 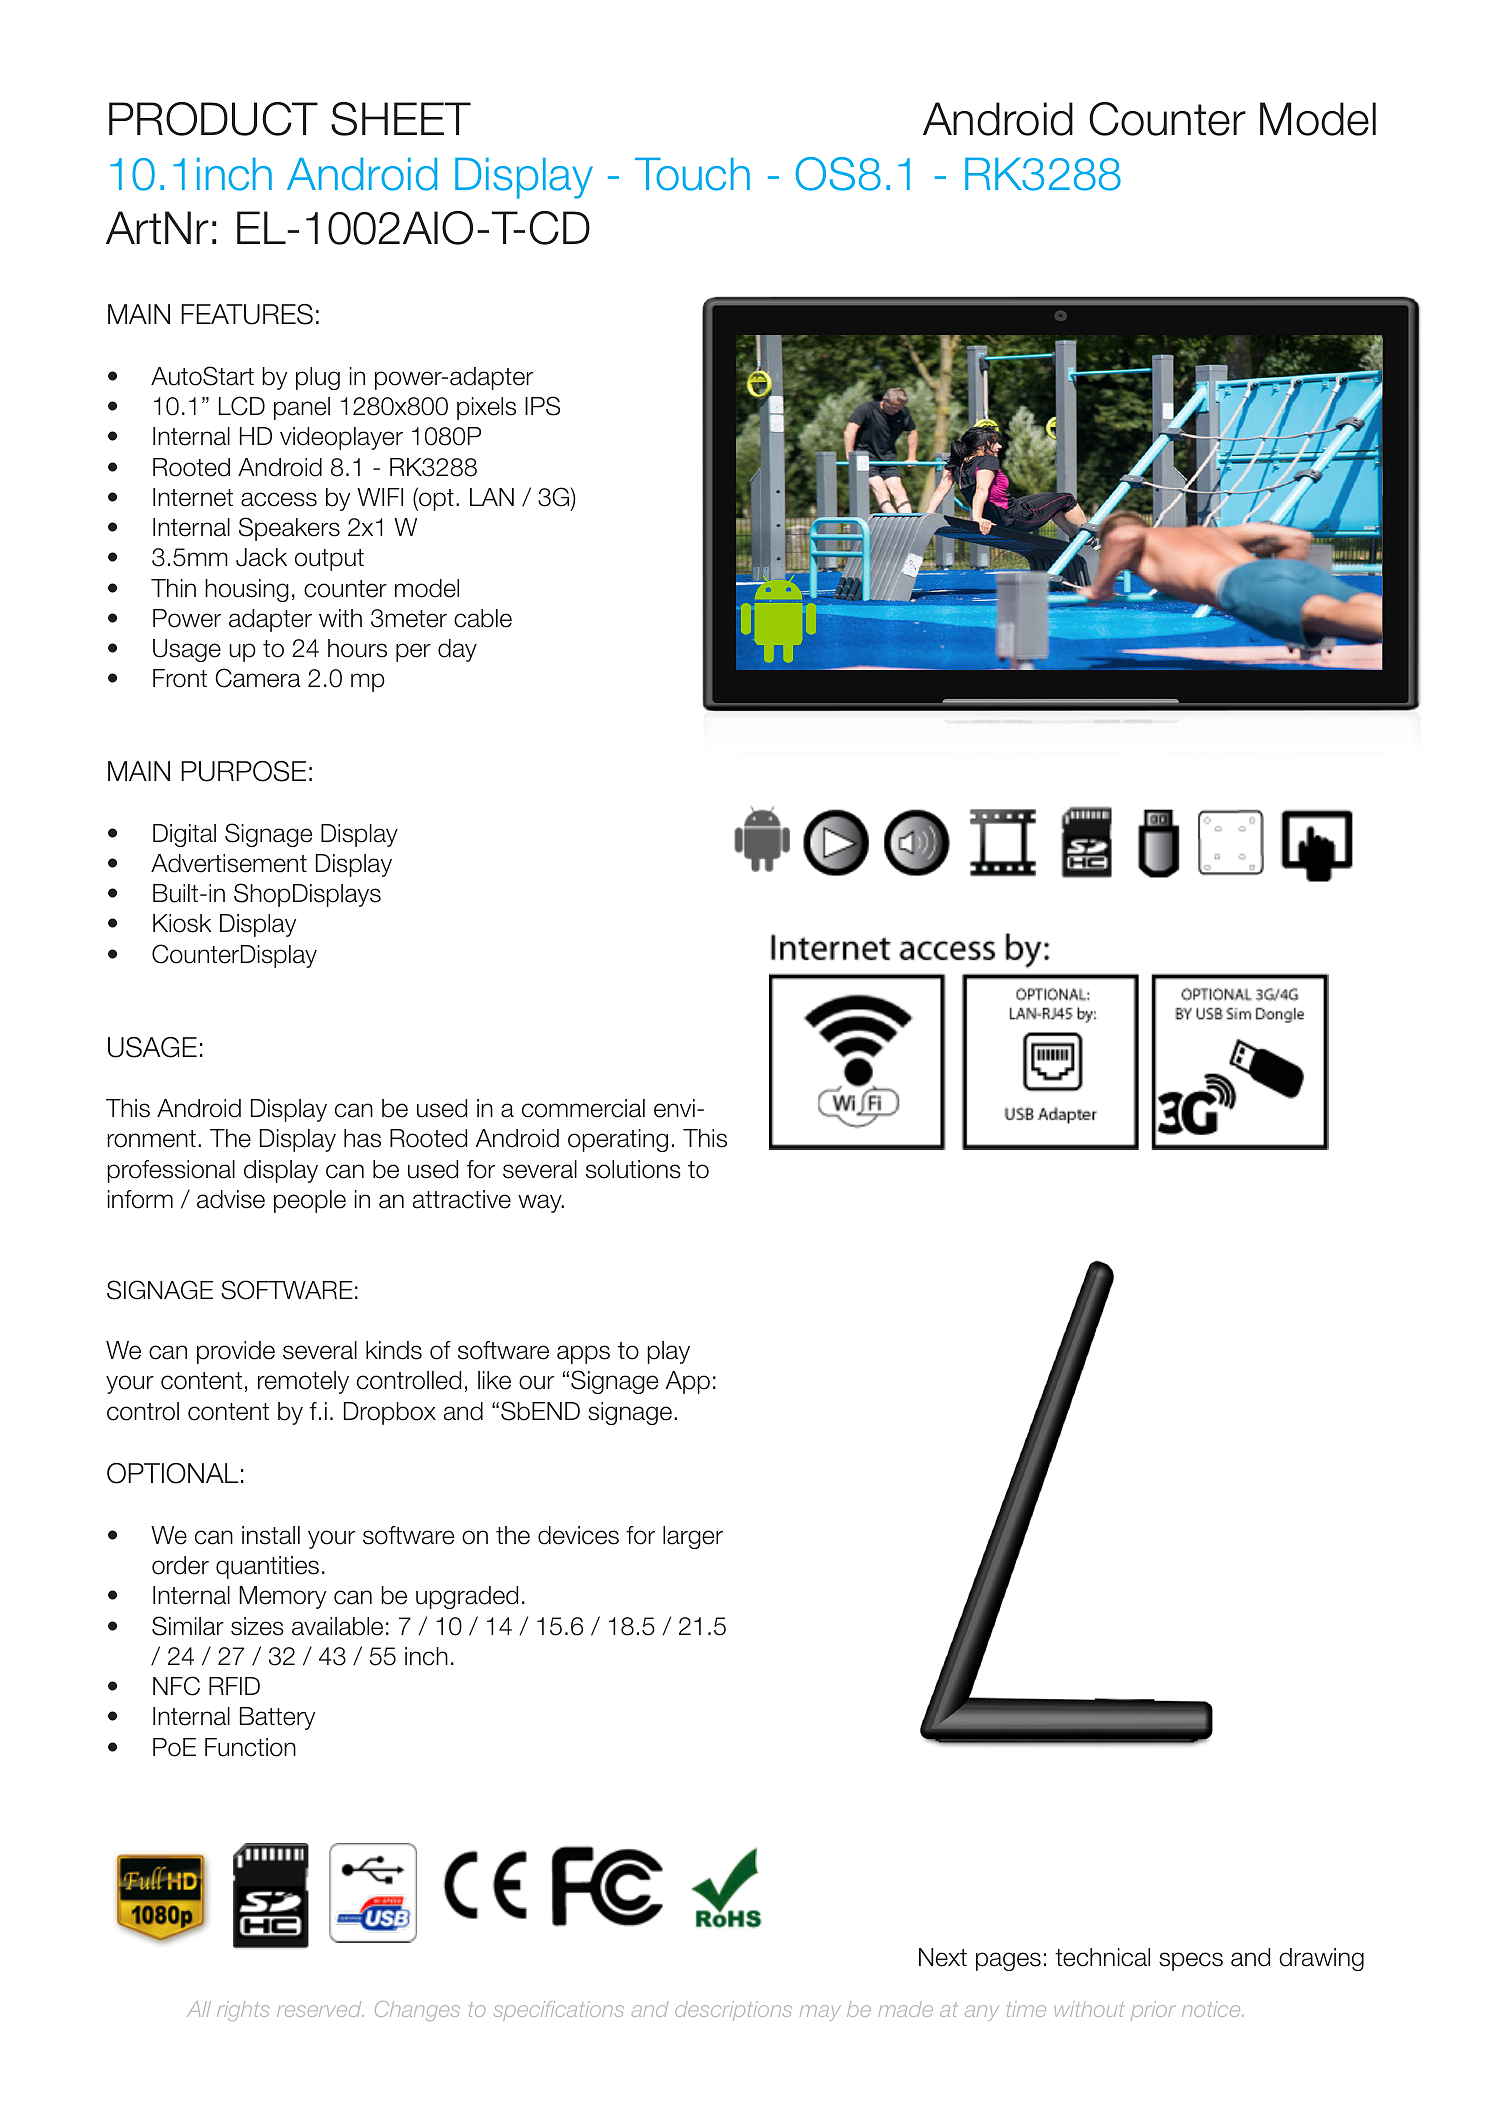 I want to click on IPS, so click(x=542, y=406).
